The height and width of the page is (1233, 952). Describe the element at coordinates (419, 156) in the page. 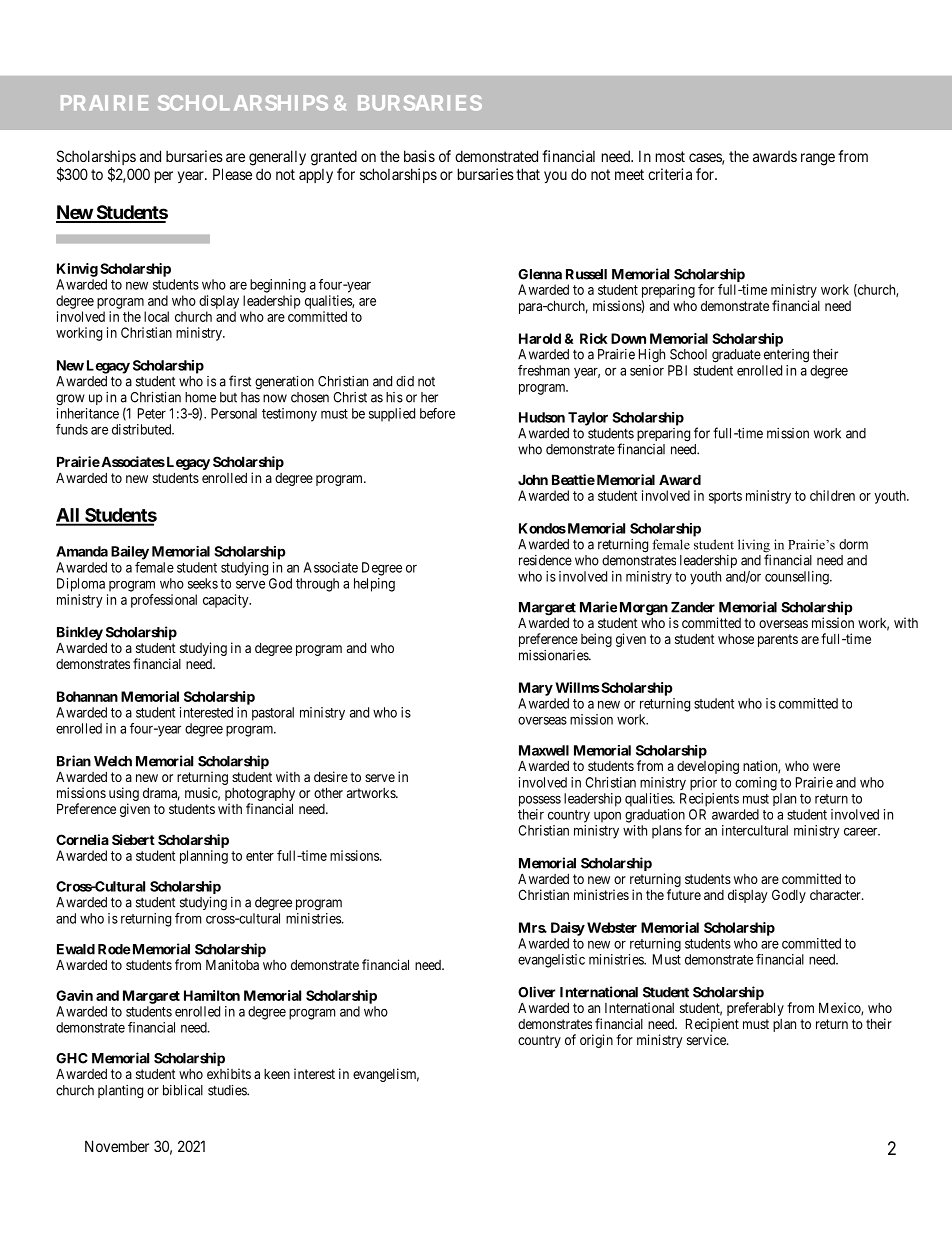

I see `basis` at that location.
